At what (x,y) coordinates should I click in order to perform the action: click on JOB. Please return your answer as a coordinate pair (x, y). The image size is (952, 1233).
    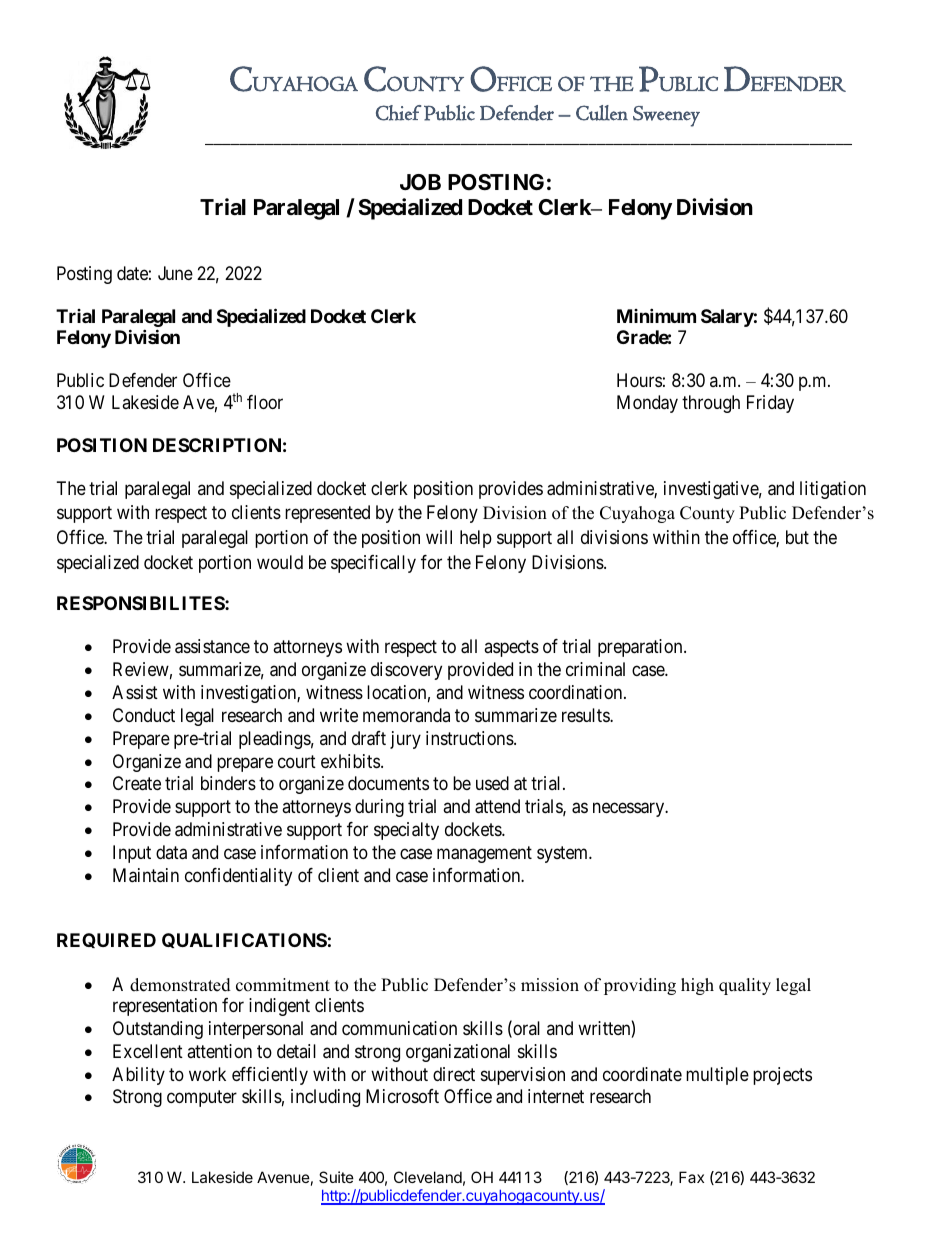
    Looking at the image, I should click on (420, 182).
